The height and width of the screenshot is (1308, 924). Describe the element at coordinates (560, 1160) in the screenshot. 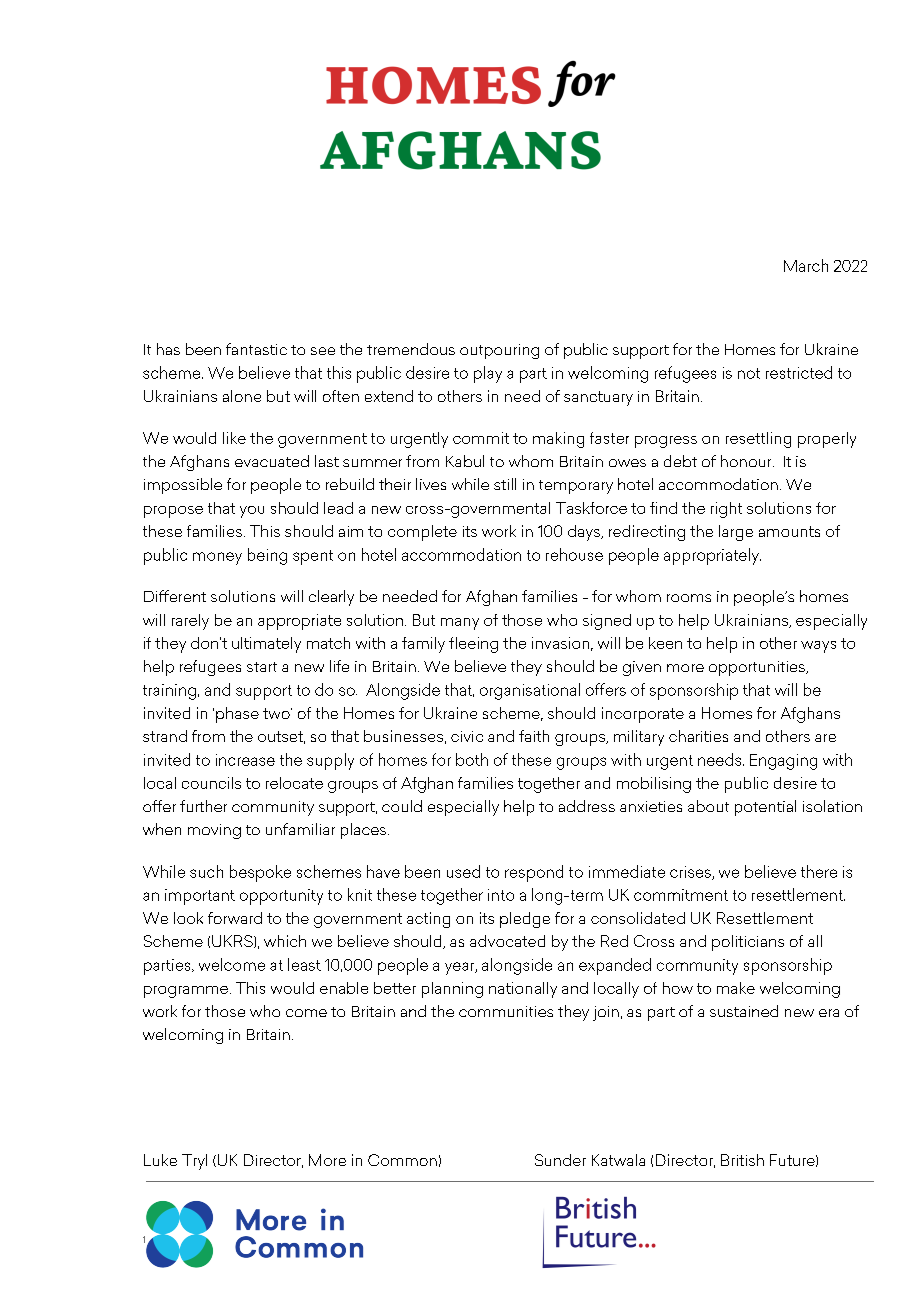

I see `Sunder` at that location.
